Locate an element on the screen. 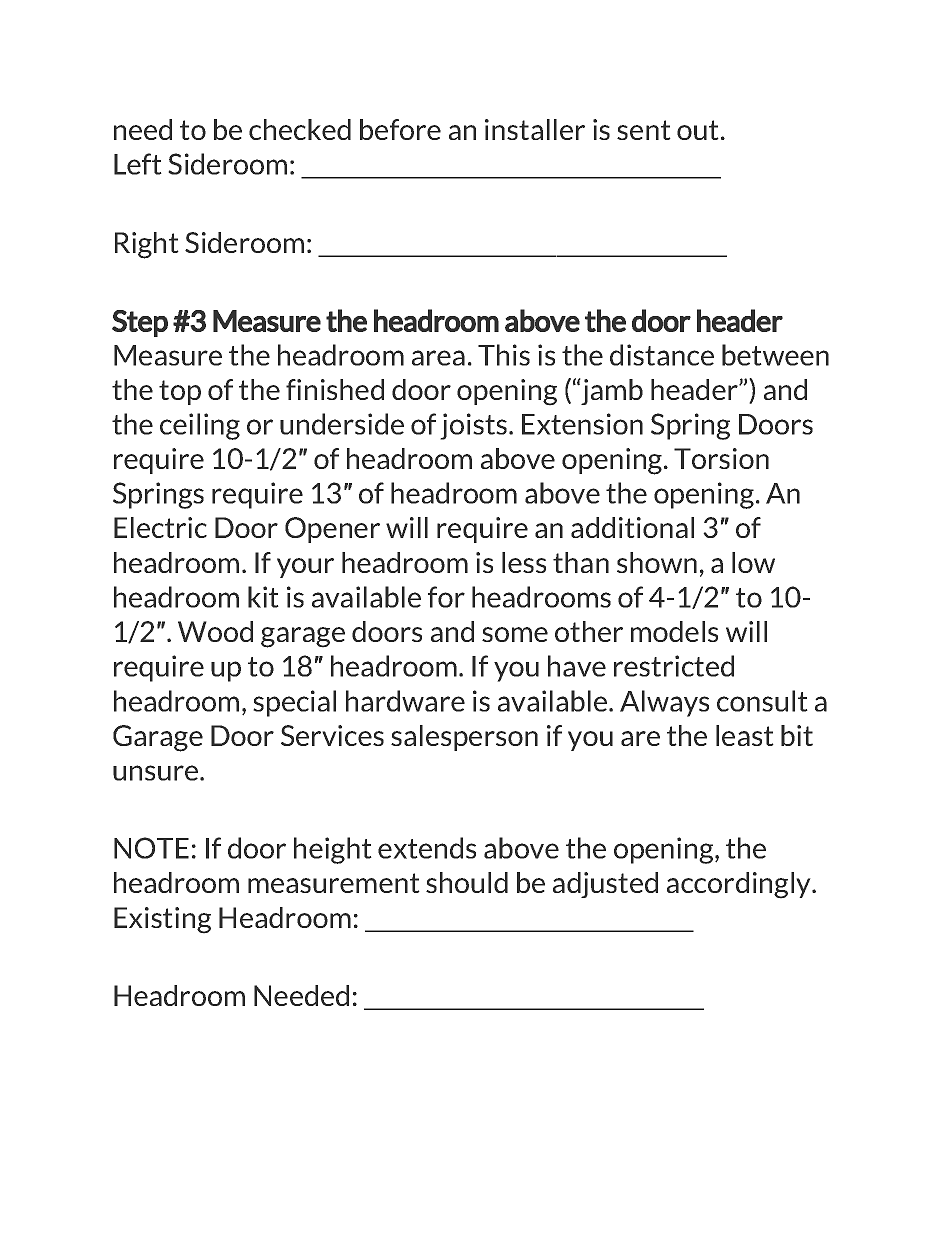 The height and width of the screenshot is (1233, 952). before is located at coordinates (400, 129).
